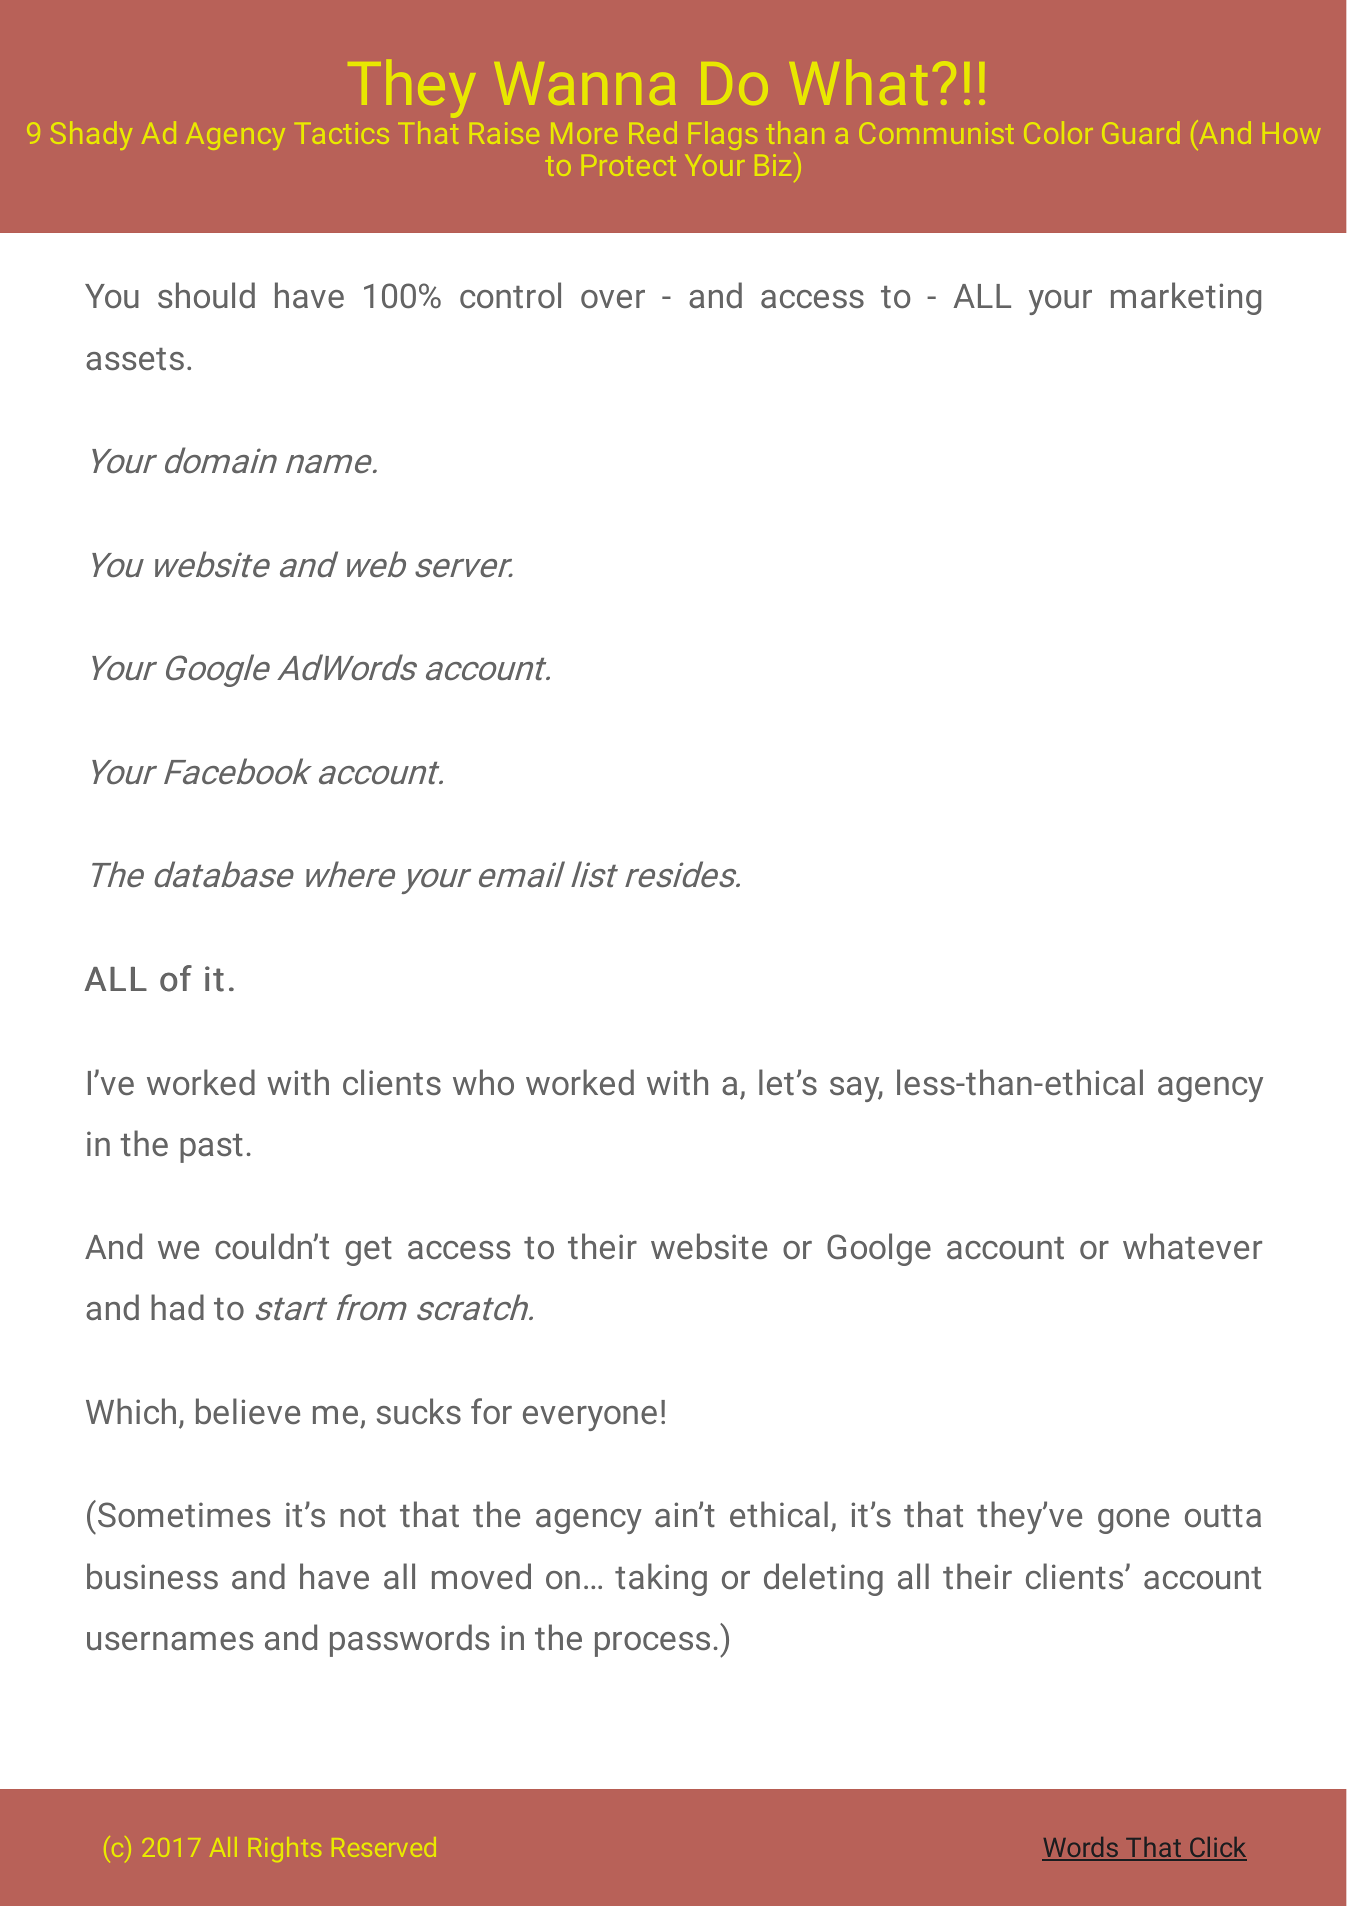  Describe the element at coordinates (211, 1148) in the screenshot. I see `past` at that location.
